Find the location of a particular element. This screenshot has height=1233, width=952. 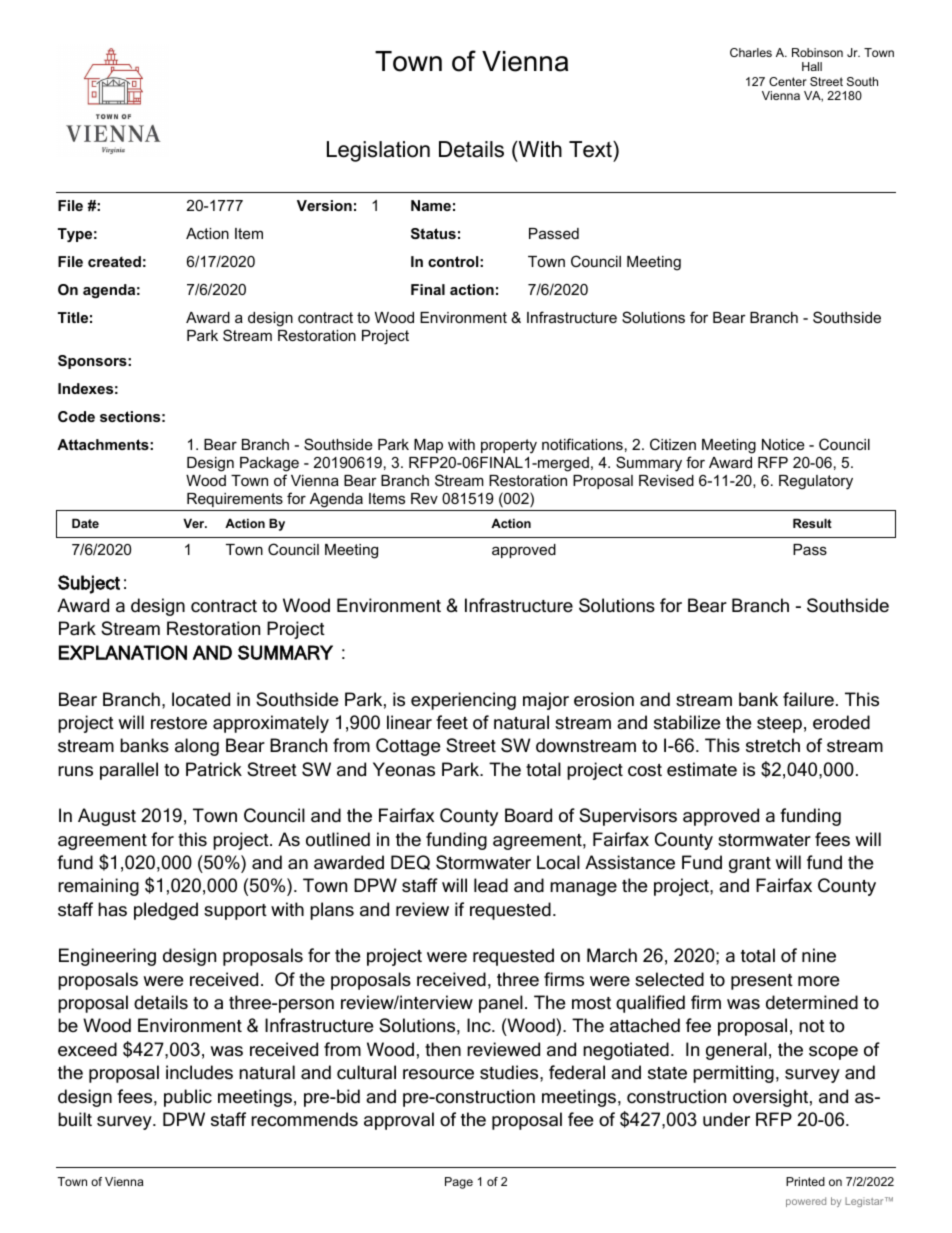

Legislation is located at coordinates (378, 151).
